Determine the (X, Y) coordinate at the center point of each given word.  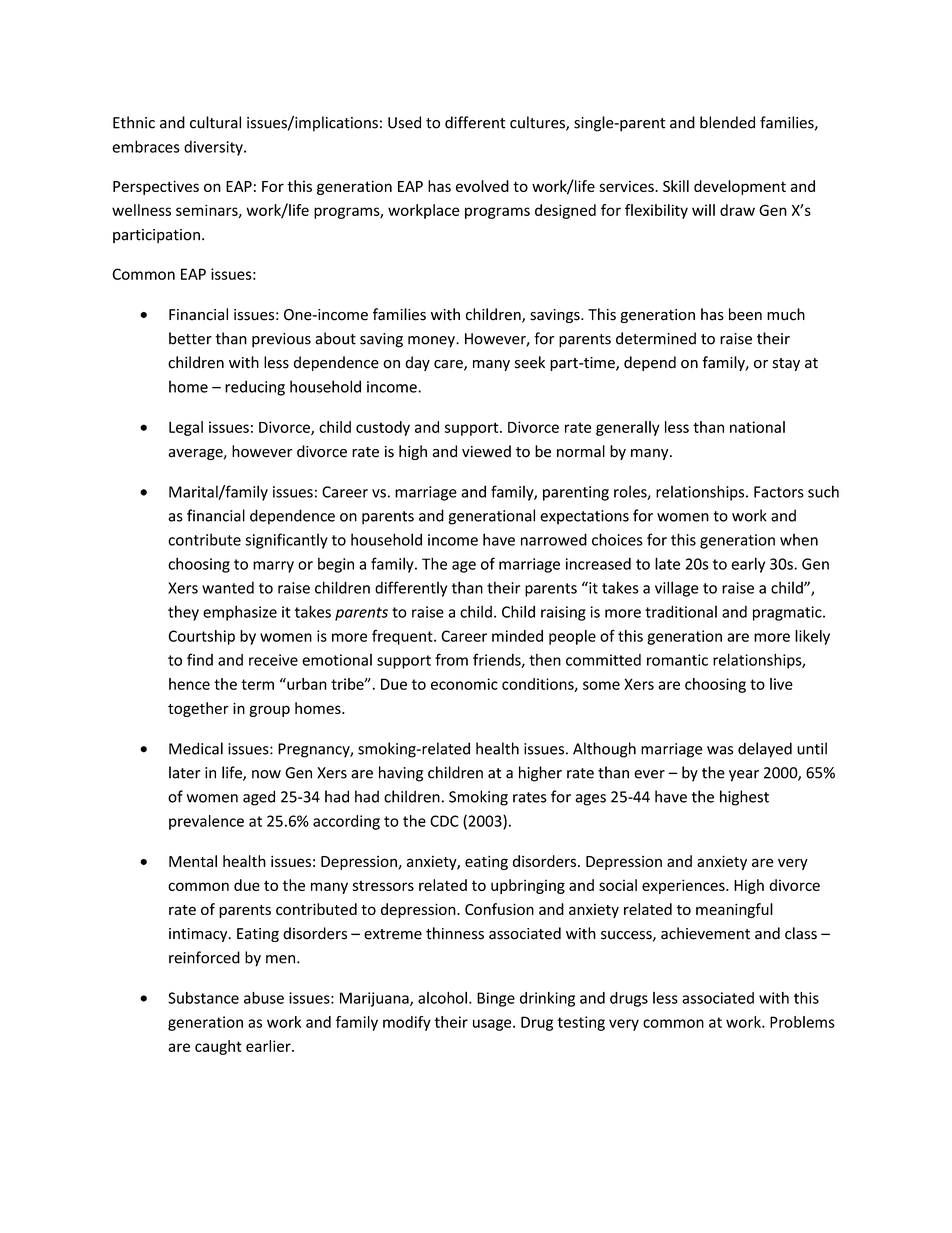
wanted (228, 587)
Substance (203, 998)
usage (493, 1025)
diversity (214, 148)
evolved (482, 186)
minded (517, 636)
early (748, 565)
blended (727, 122)
